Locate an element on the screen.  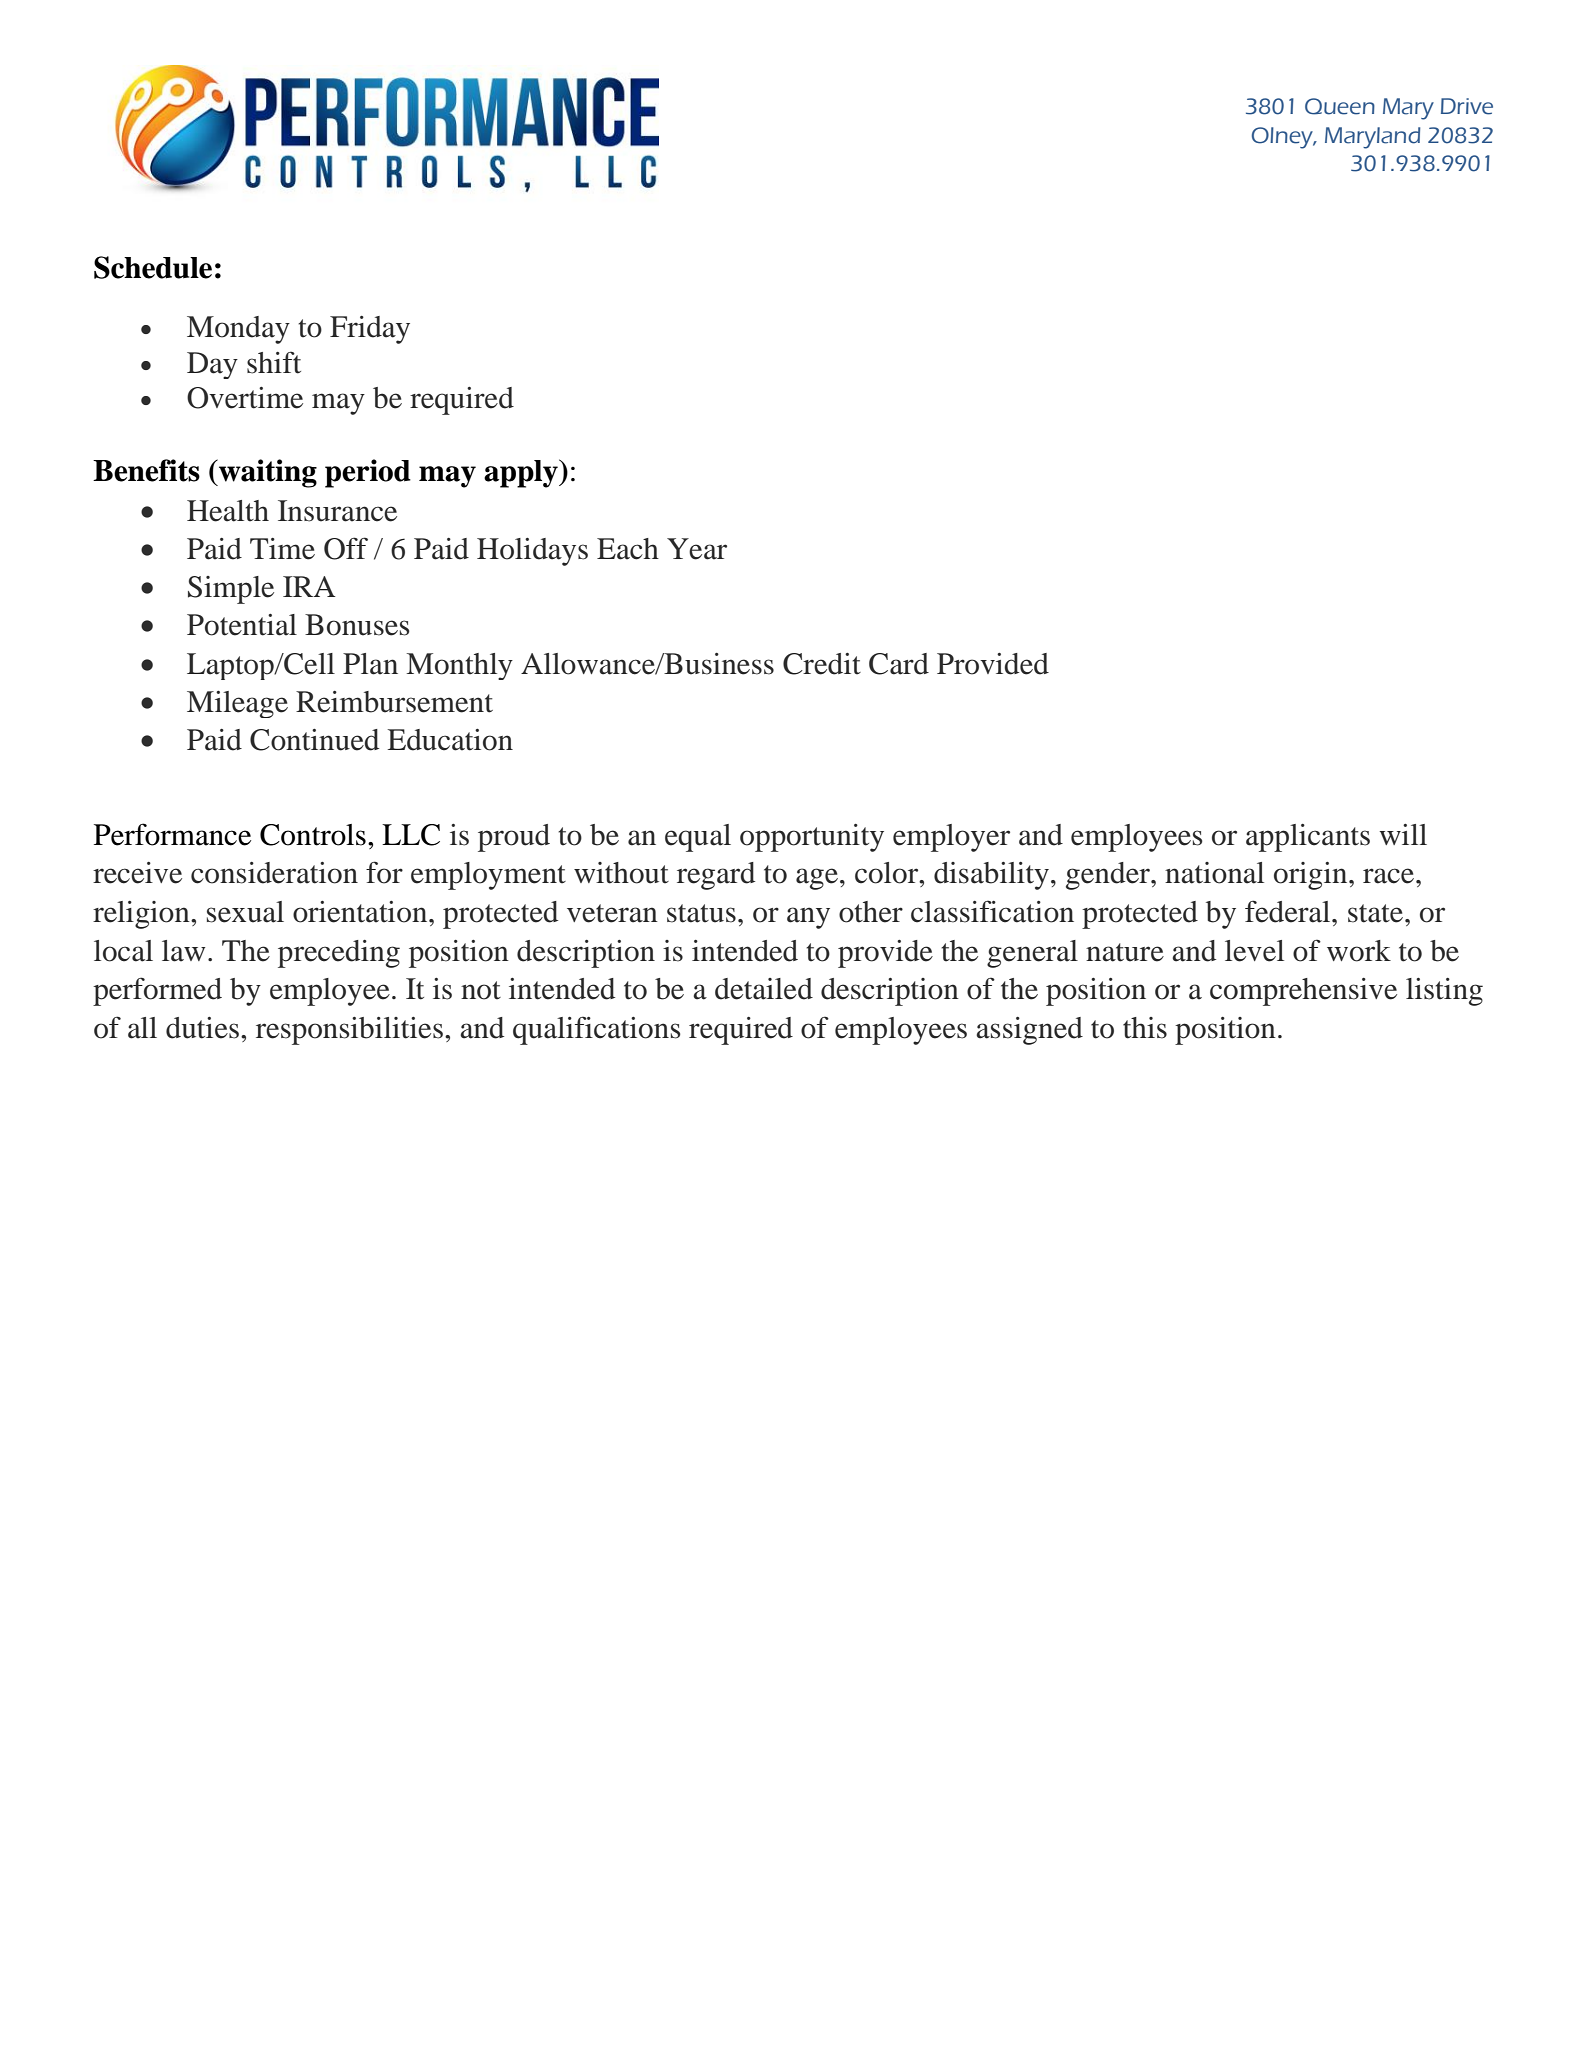
Schedule is located at coordinates (153, 267).
